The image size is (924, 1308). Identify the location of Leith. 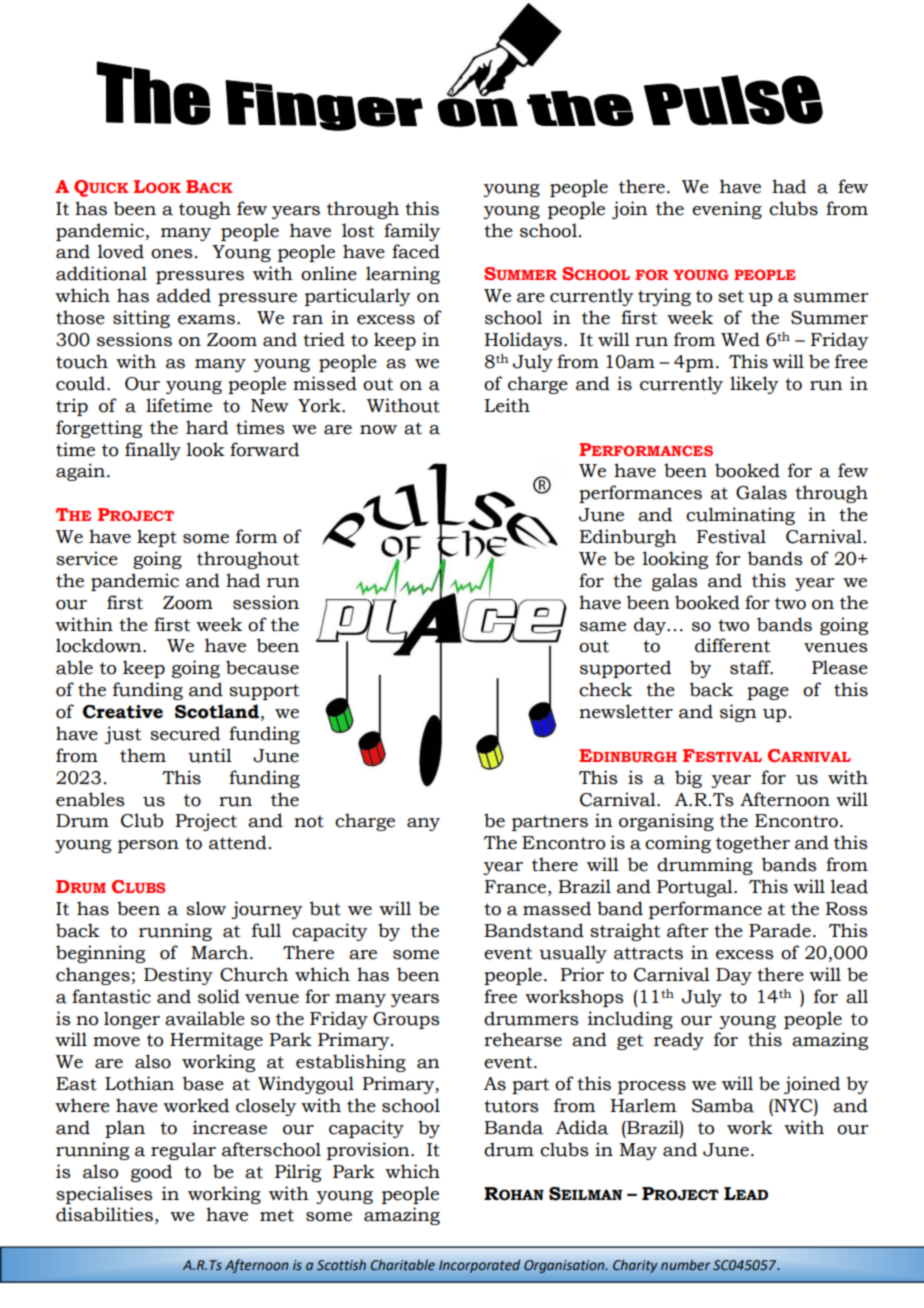
(507, 405).
